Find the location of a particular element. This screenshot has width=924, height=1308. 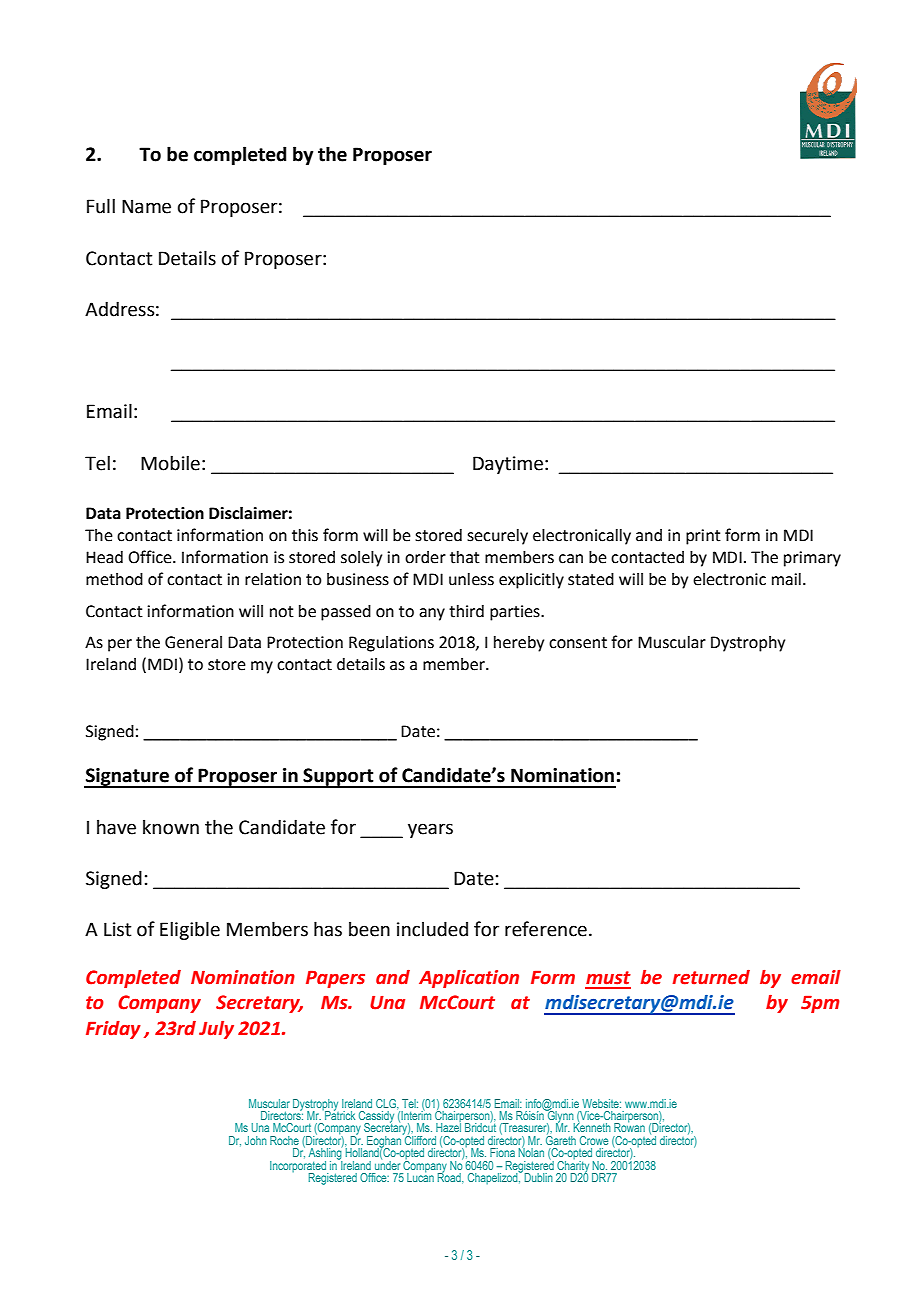

Rowan is located at coordinates (629, 1126).
